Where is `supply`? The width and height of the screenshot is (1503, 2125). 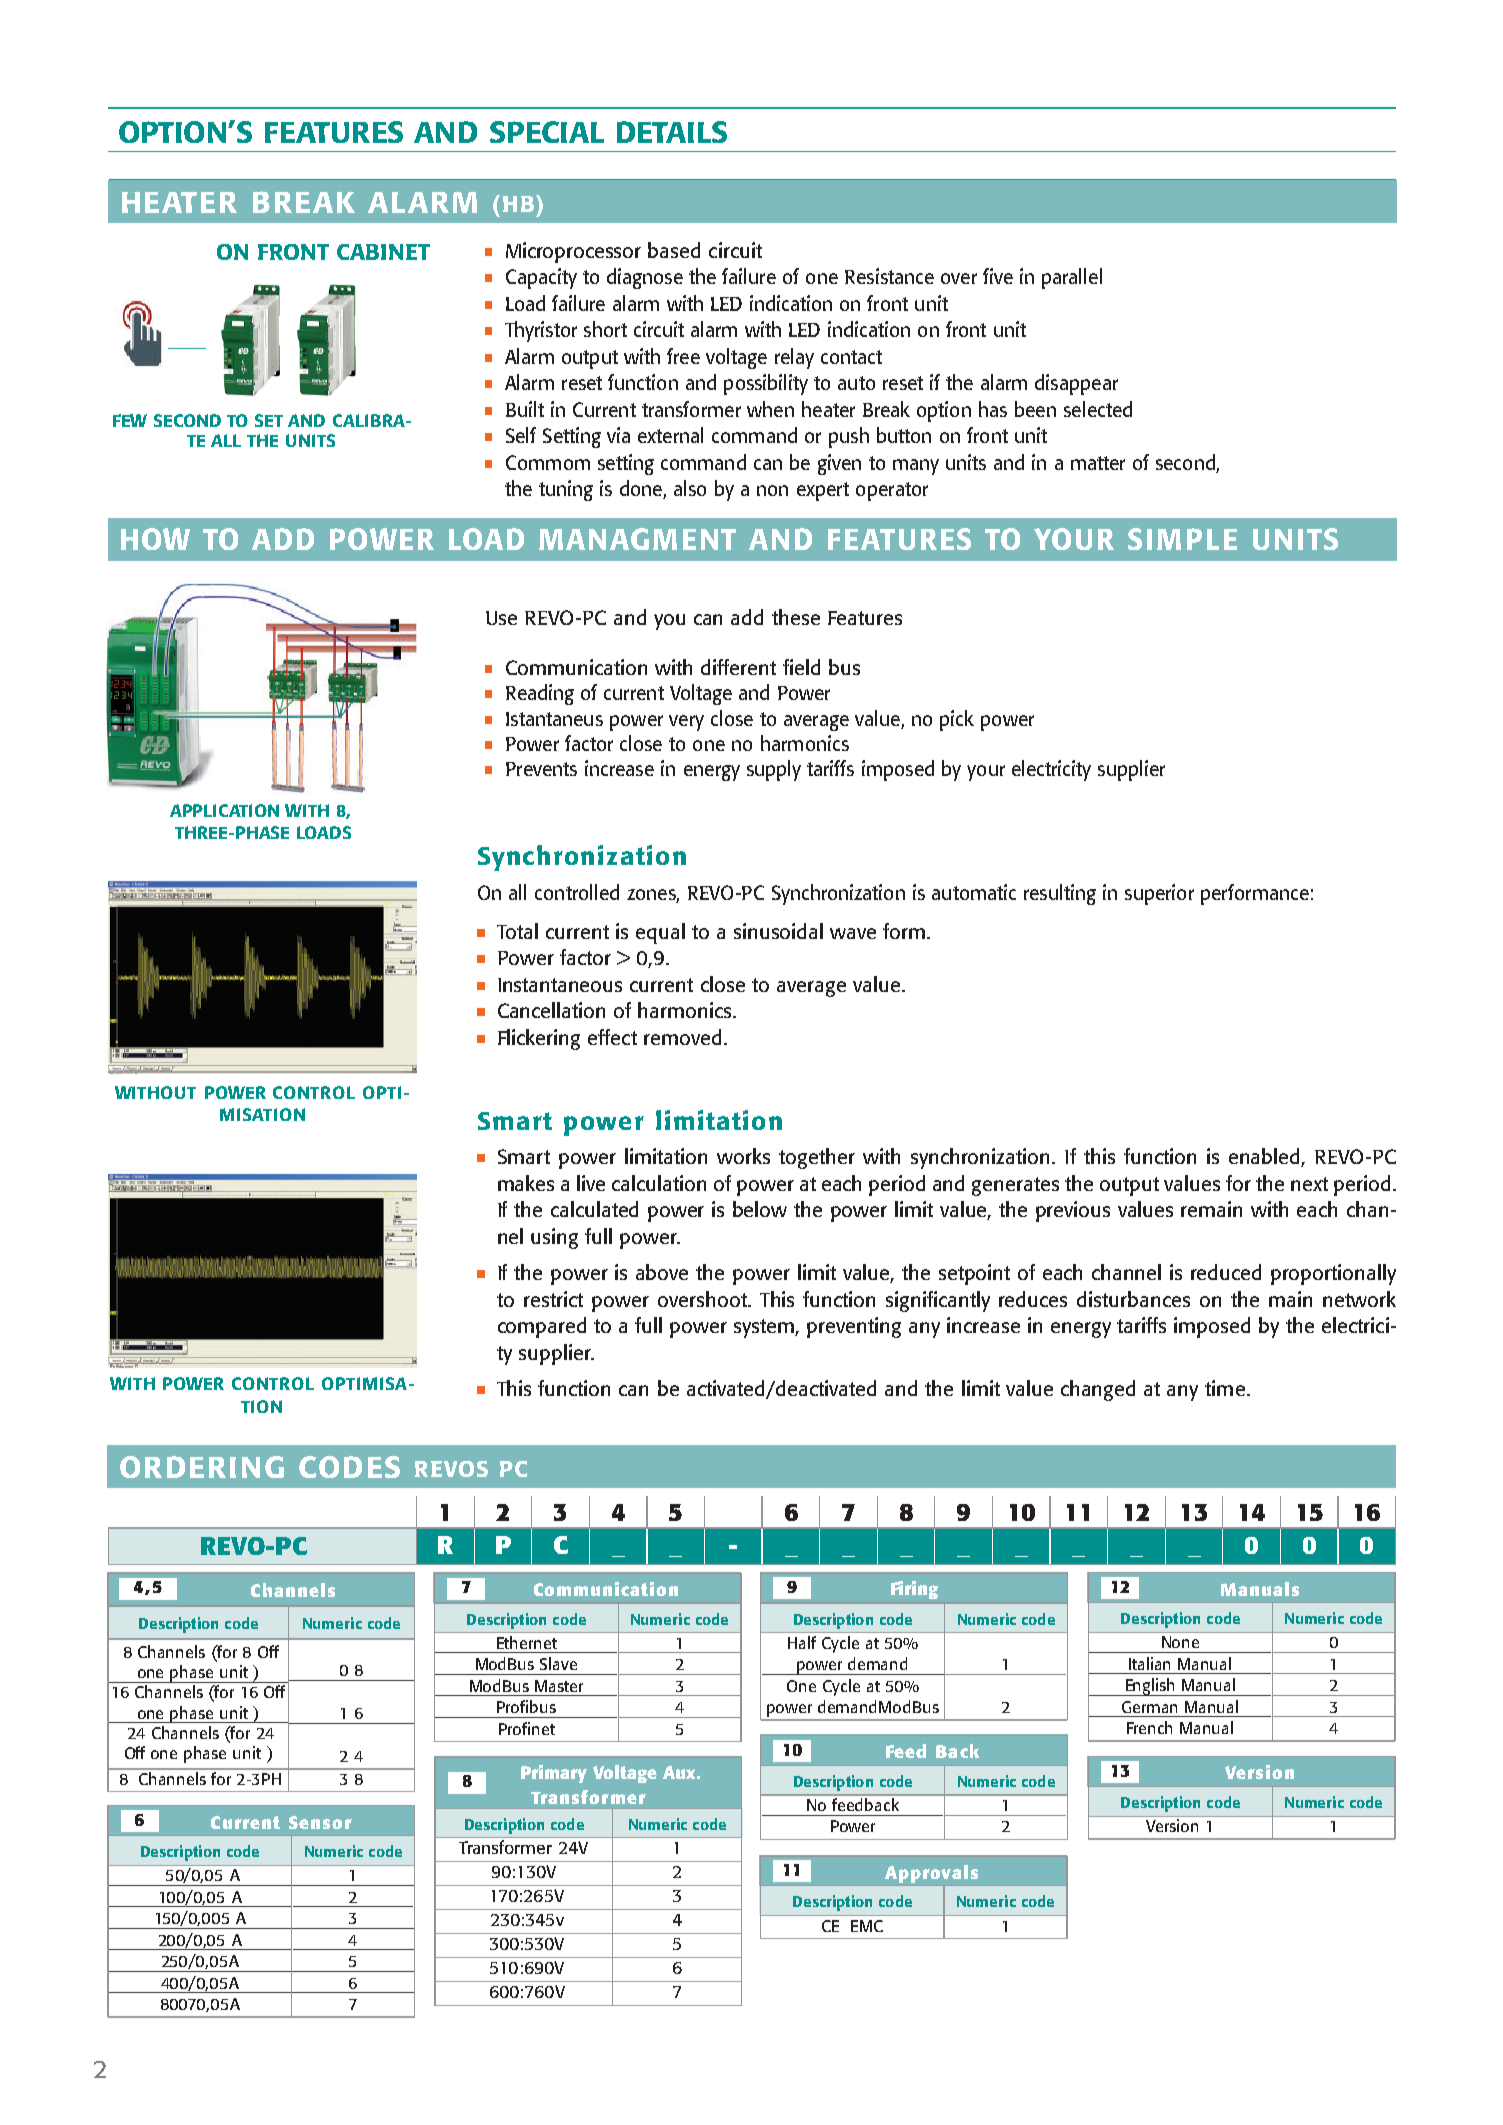
supply is located at coordinates (774, 770).
